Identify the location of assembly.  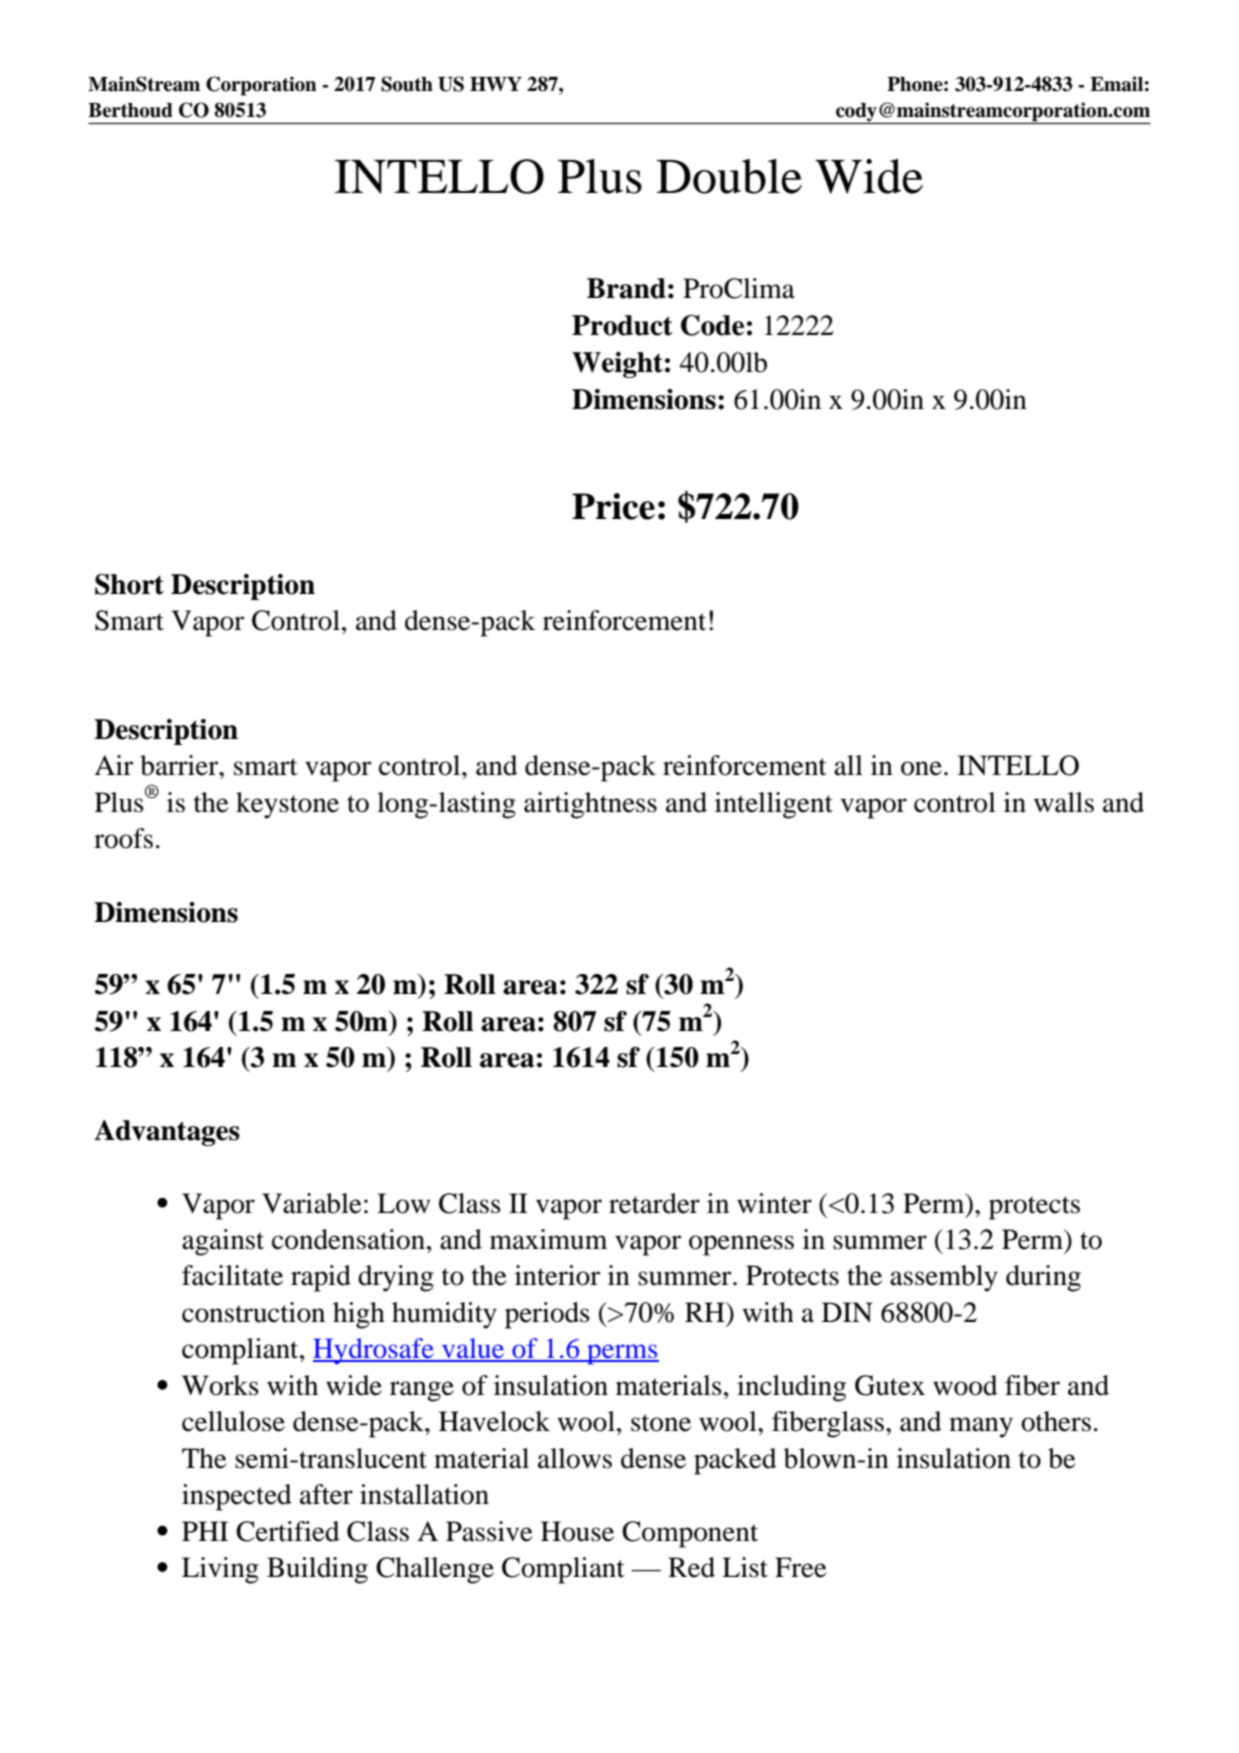
(944, 1278).
